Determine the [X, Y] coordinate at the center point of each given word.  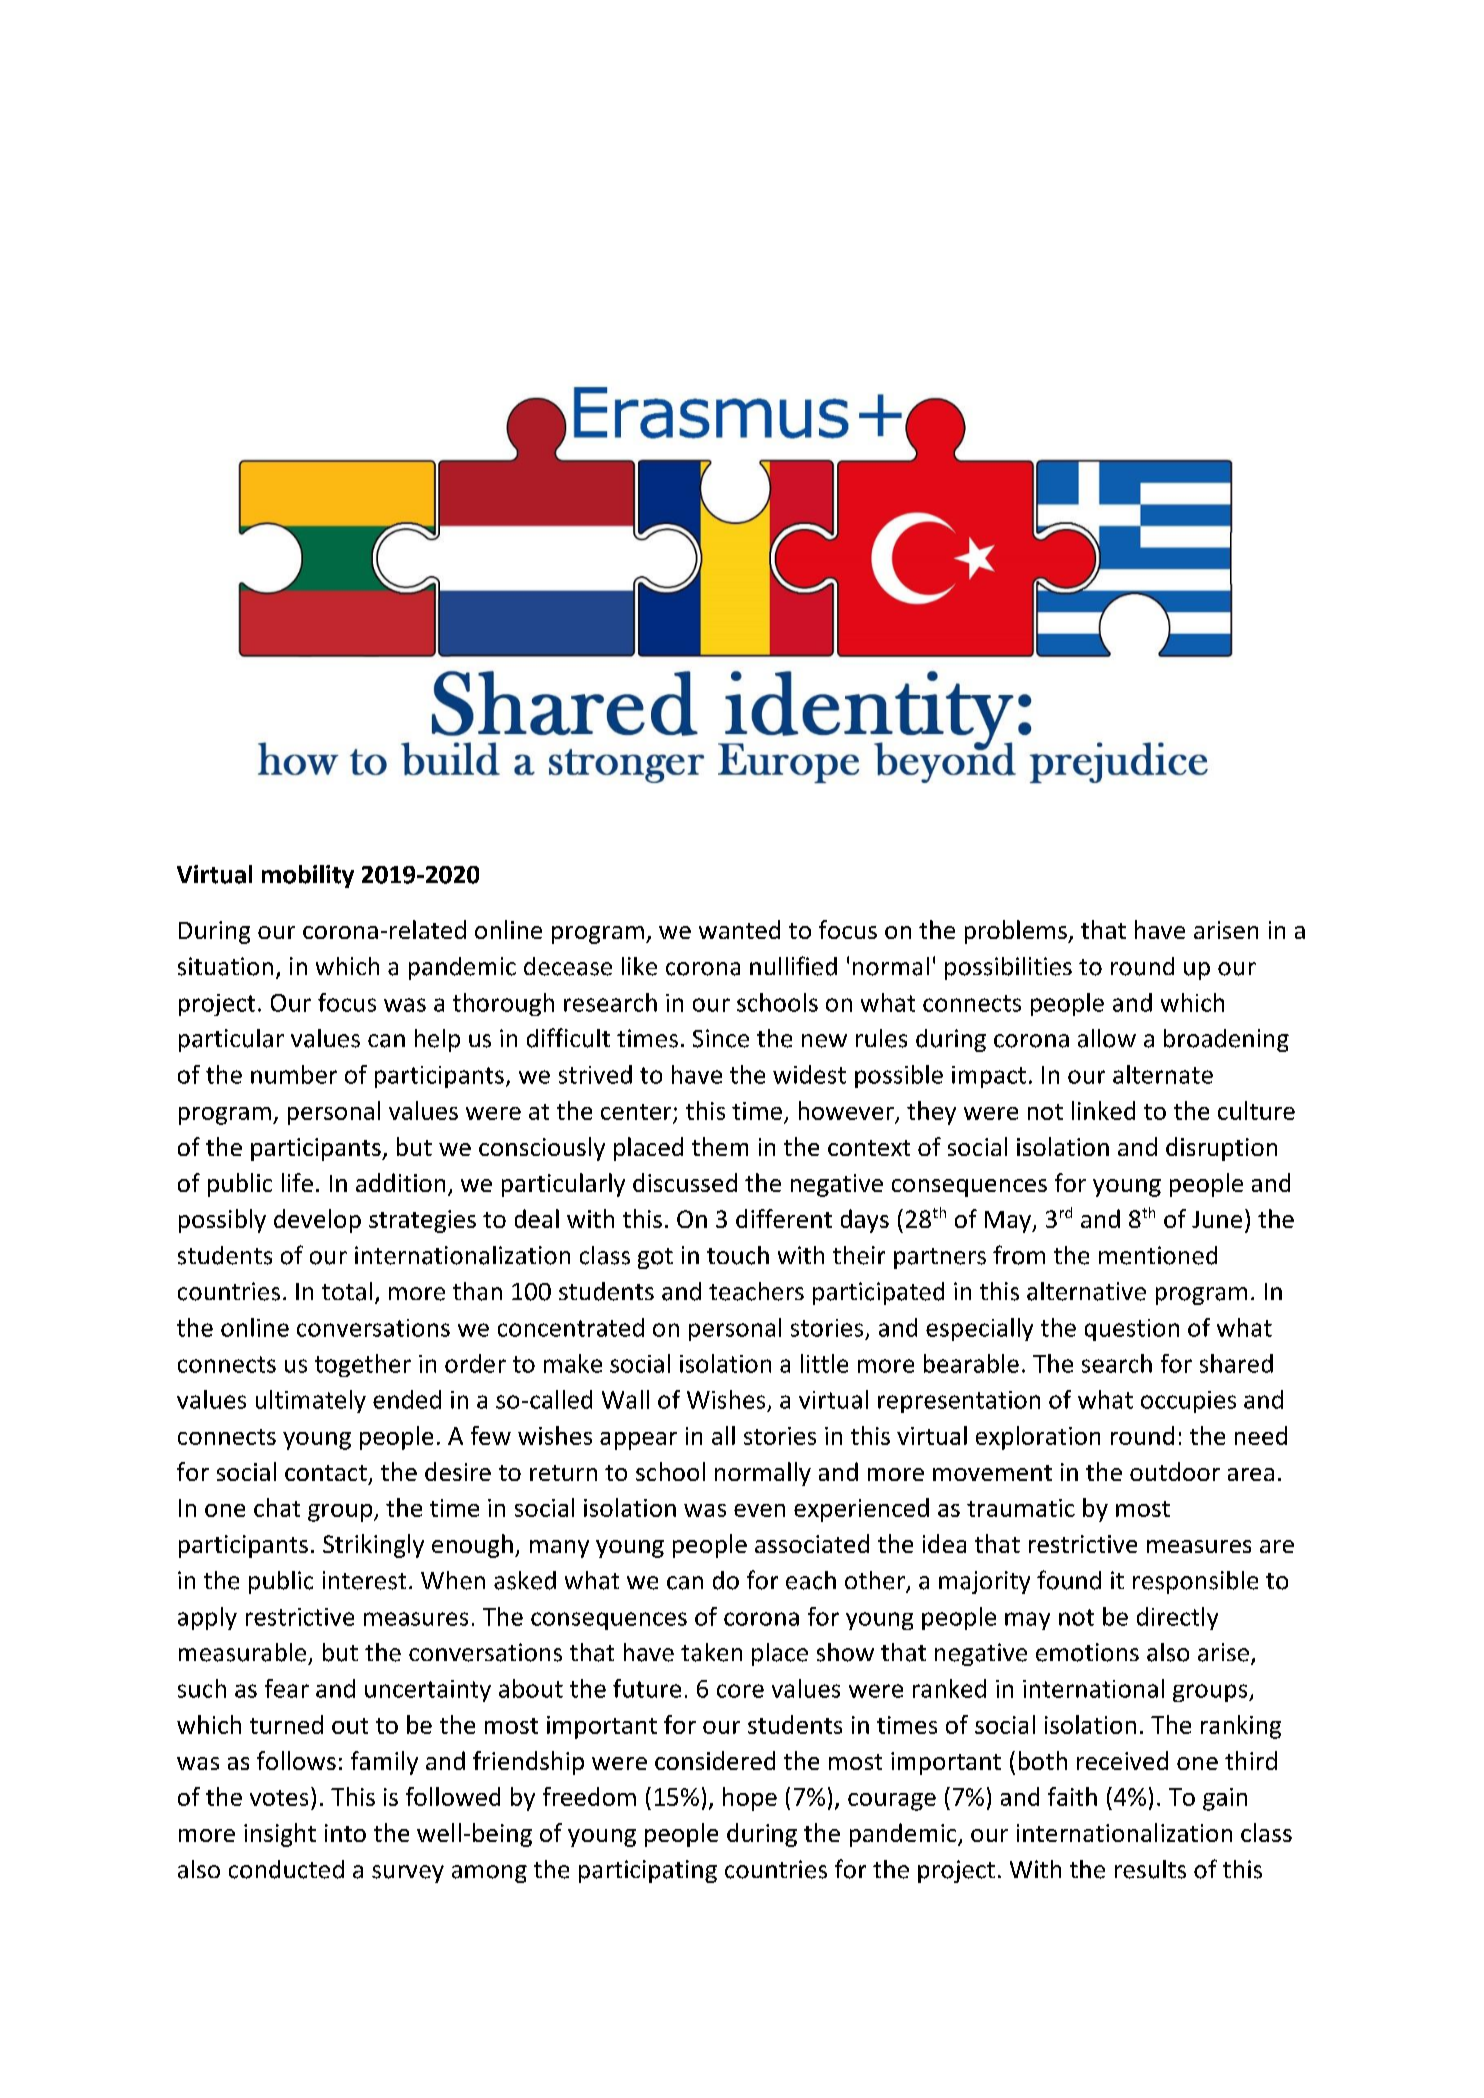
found [1069, 1580]
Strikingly [373, 1546]
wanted [739, 929]
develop [317, 1221]
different [784, 1218]
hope [750, 1799]
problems [1017, 932]
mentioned [1158, 1255]
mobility [308, 876]
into [345, 1833]
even [759, 1510]
